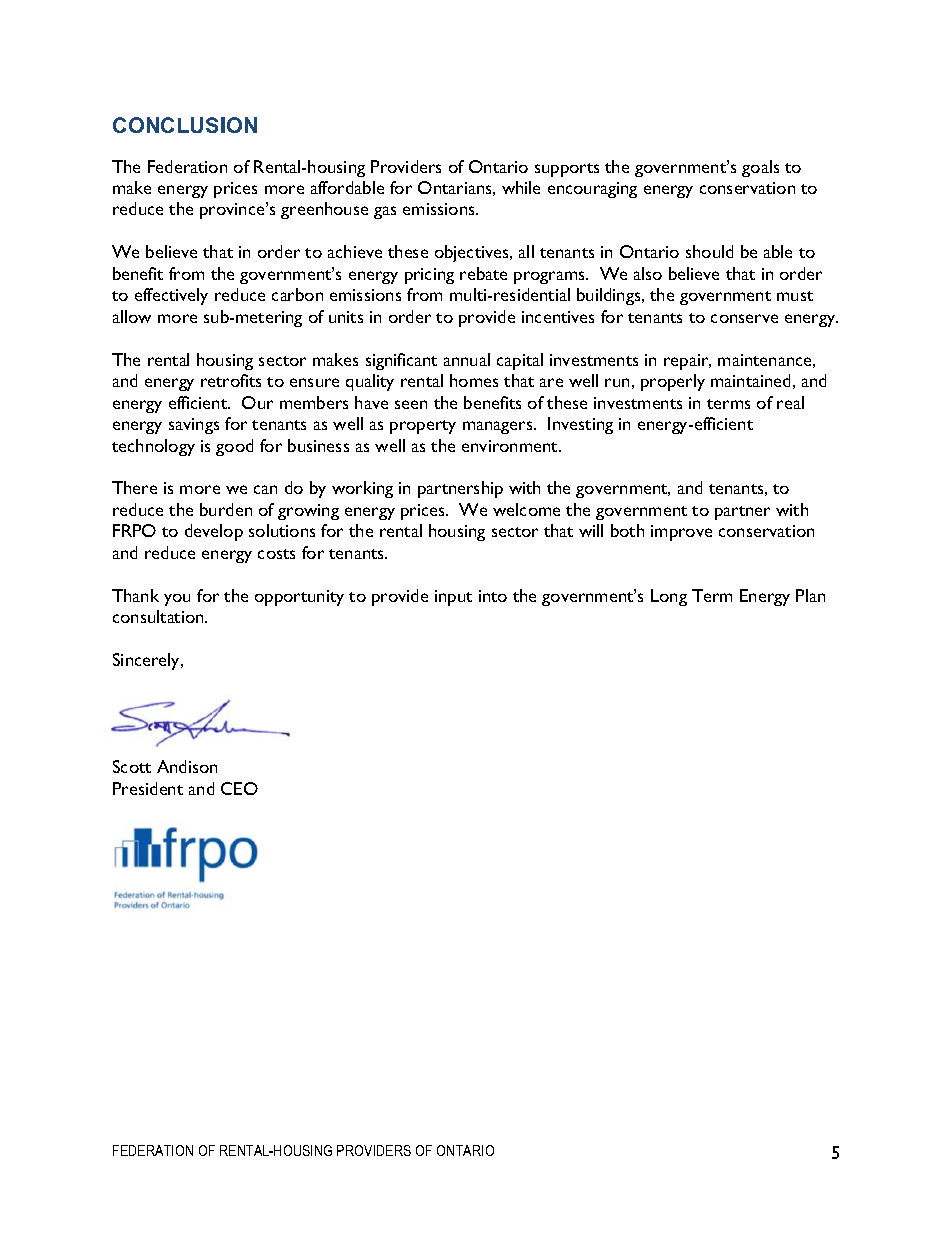 The width and height of the screenshot is (952, 1233). I want to click on President, so click(148, 788).
